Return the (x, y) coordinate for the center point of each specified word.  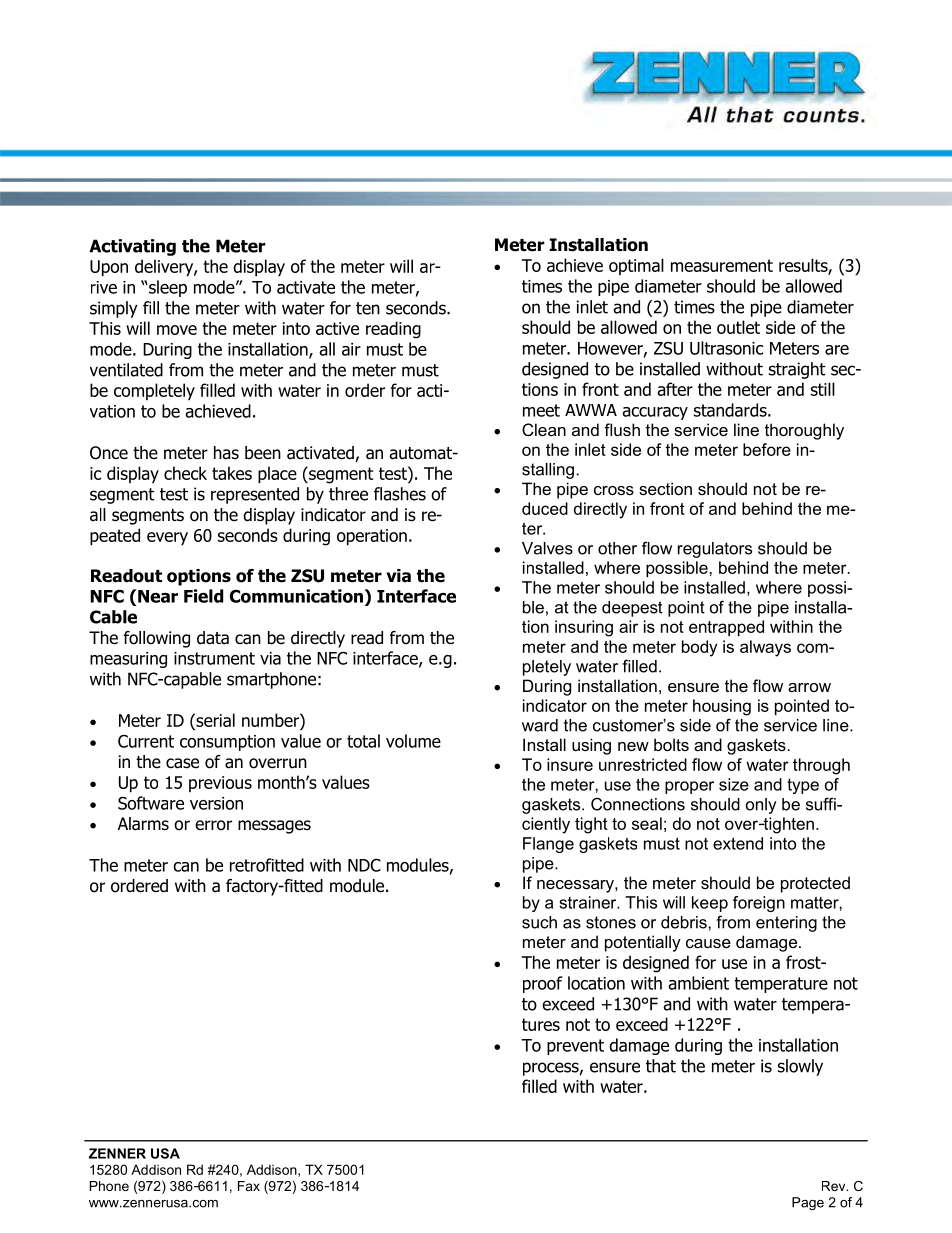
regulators (715, 550)
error (213, 825)
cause (708, 943)
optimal (636, 266)
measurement (722, 265)
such (539, 922)
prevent (575, 1047)
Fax (249, 1186)
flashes (400, 494)
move (177, 330)
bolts (671, 744)
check (185, 473)
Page (808, 1203)
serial (214, 720)
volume (413, 741)
